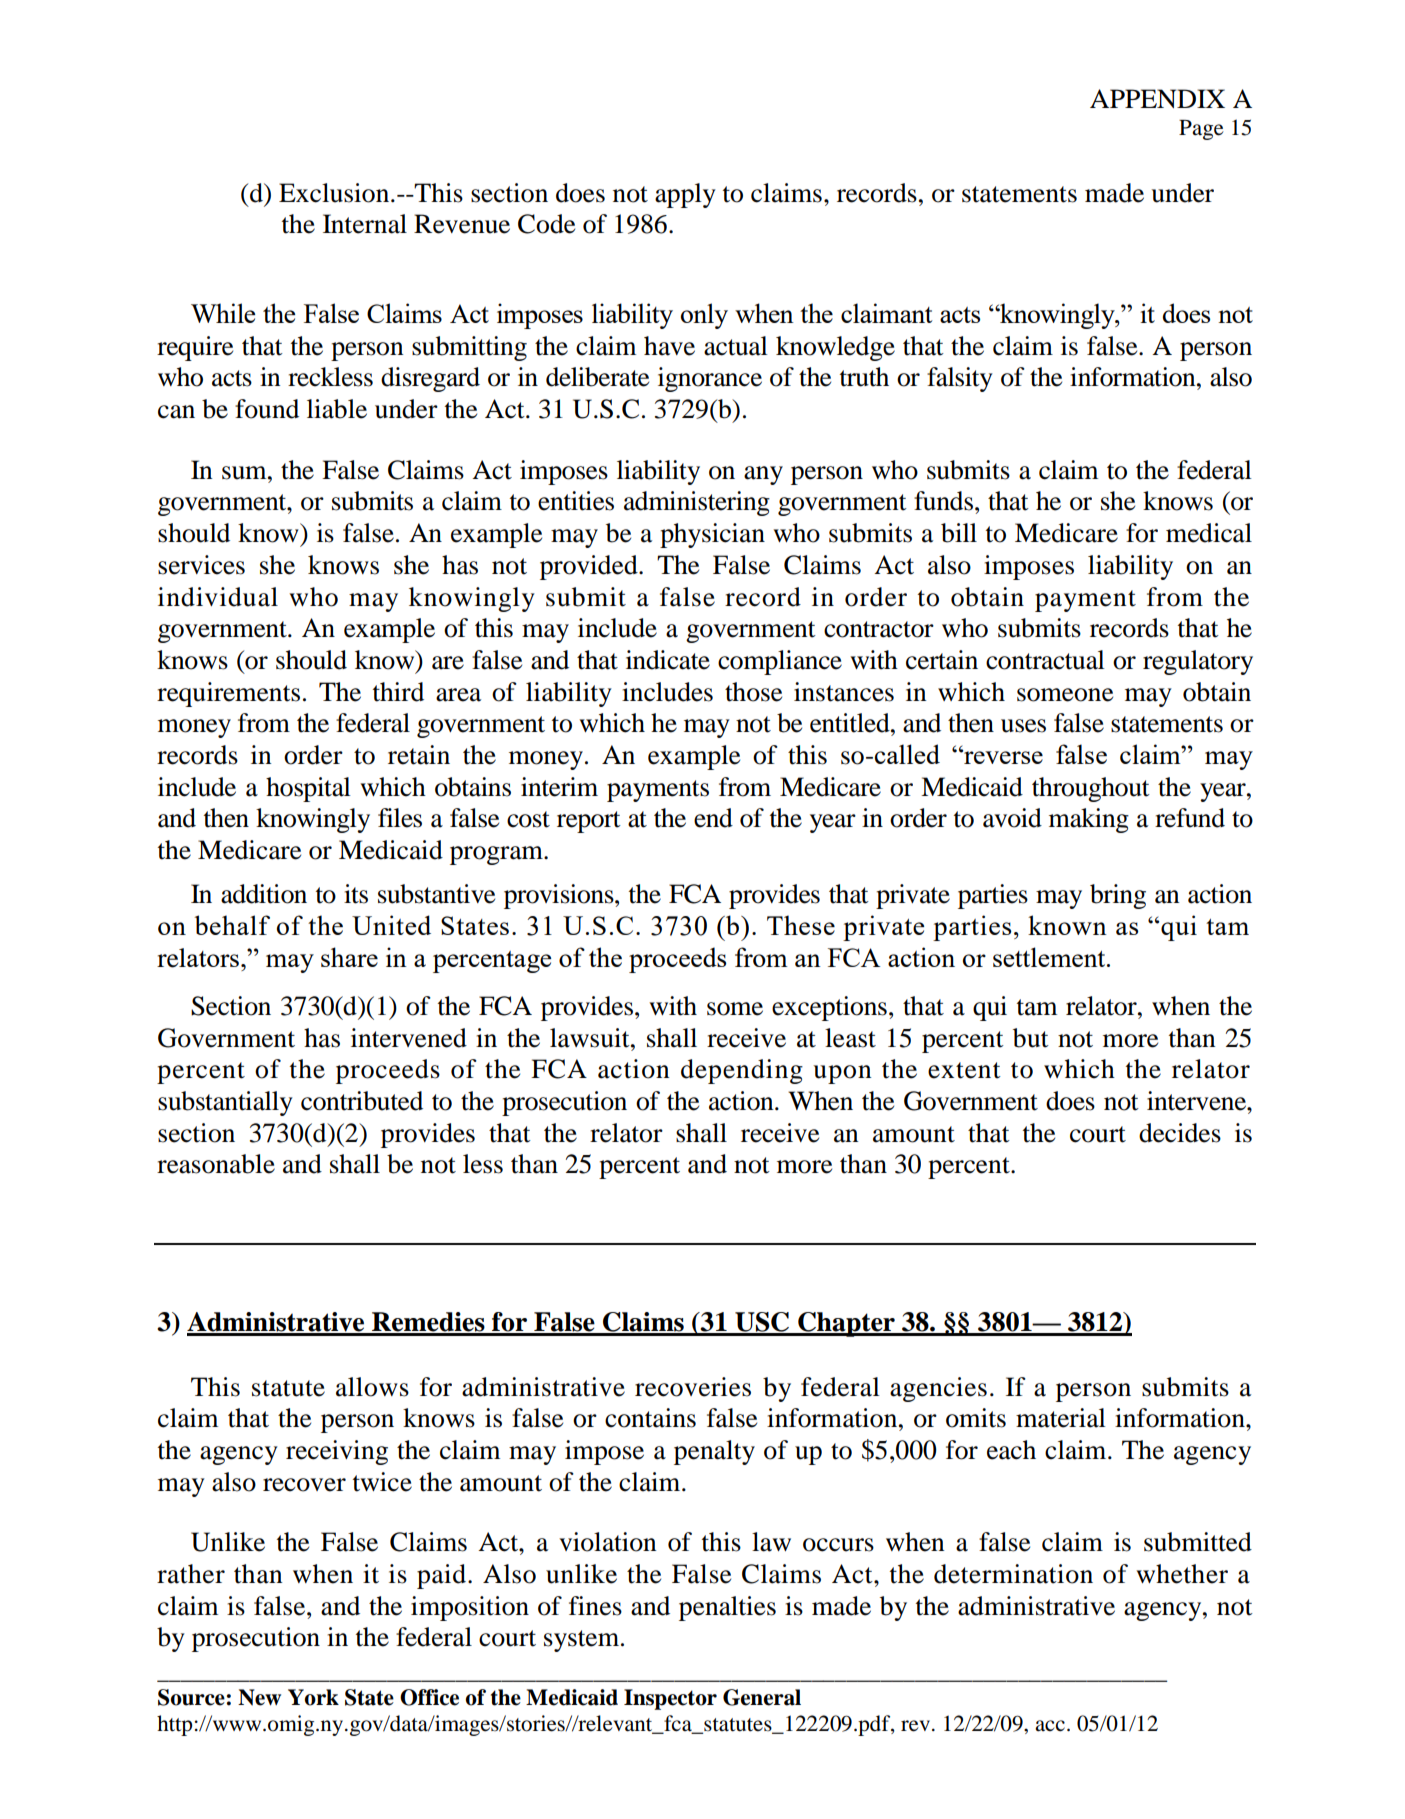  Describe the element at coordinates (742, 1071) in the screenshot. I see `depending` at that location.
